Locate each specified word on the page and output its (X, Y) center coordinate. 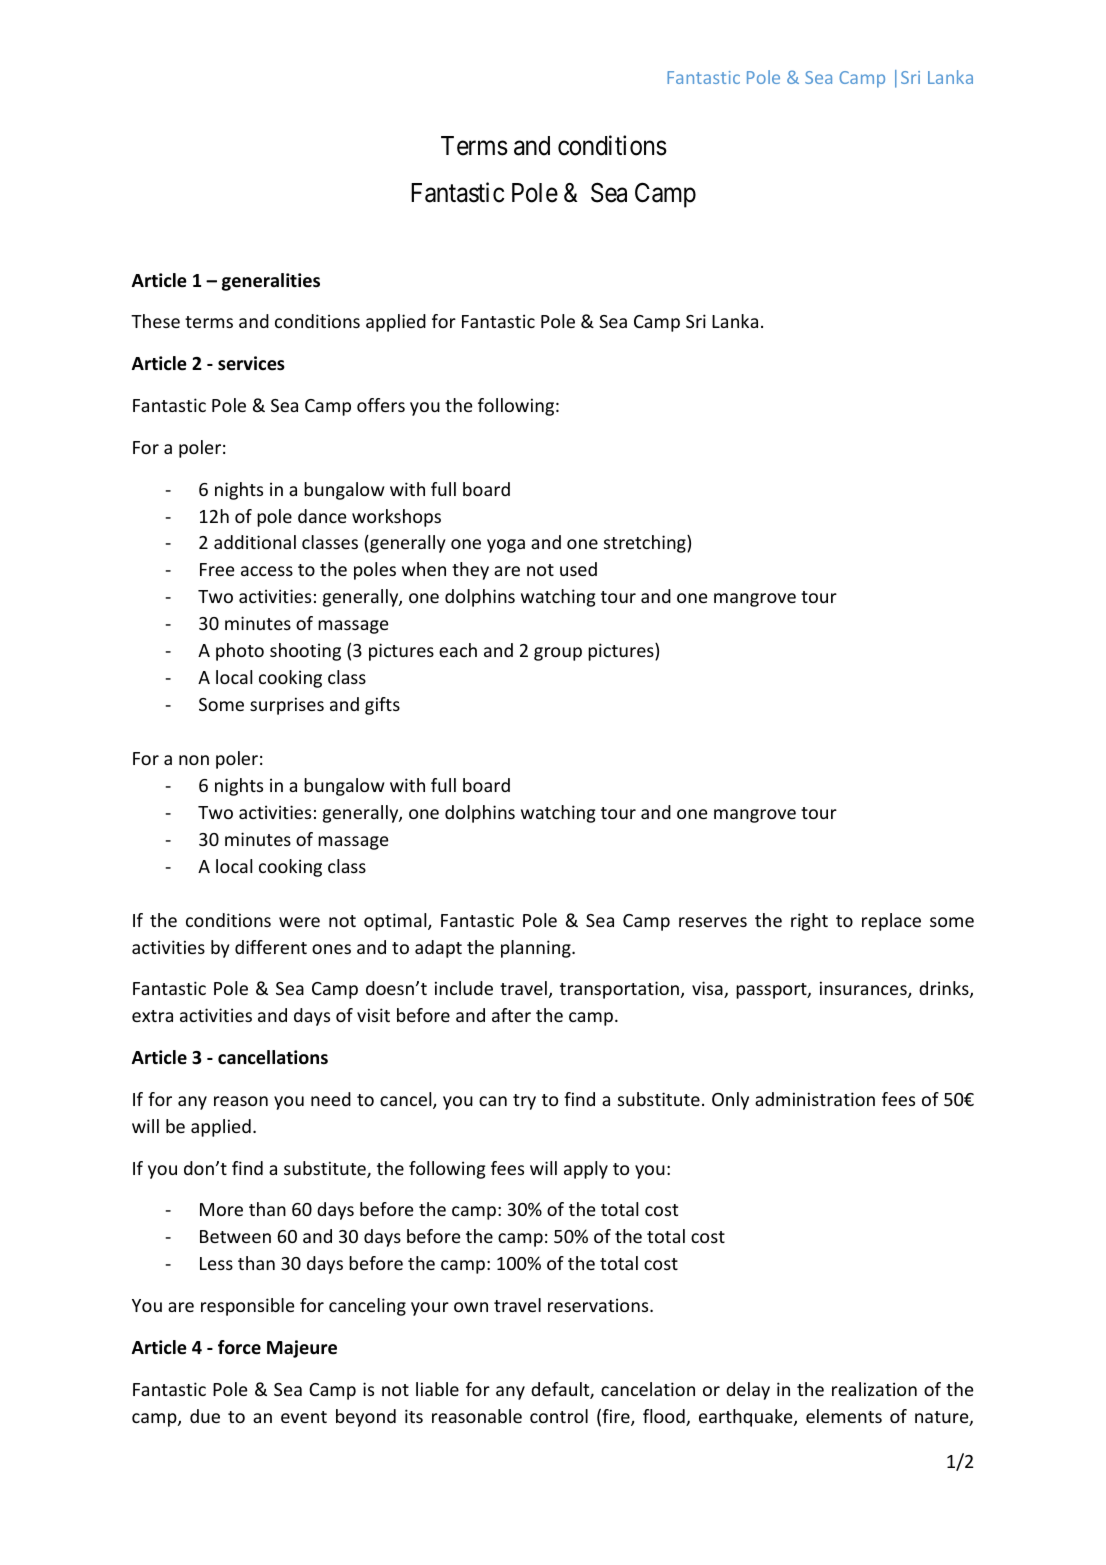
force (239, 1347)
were (299, 922)
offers (381, 405)
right (809, 922)
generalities (271, 282)
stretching (646, 544)
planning (537, 949)
